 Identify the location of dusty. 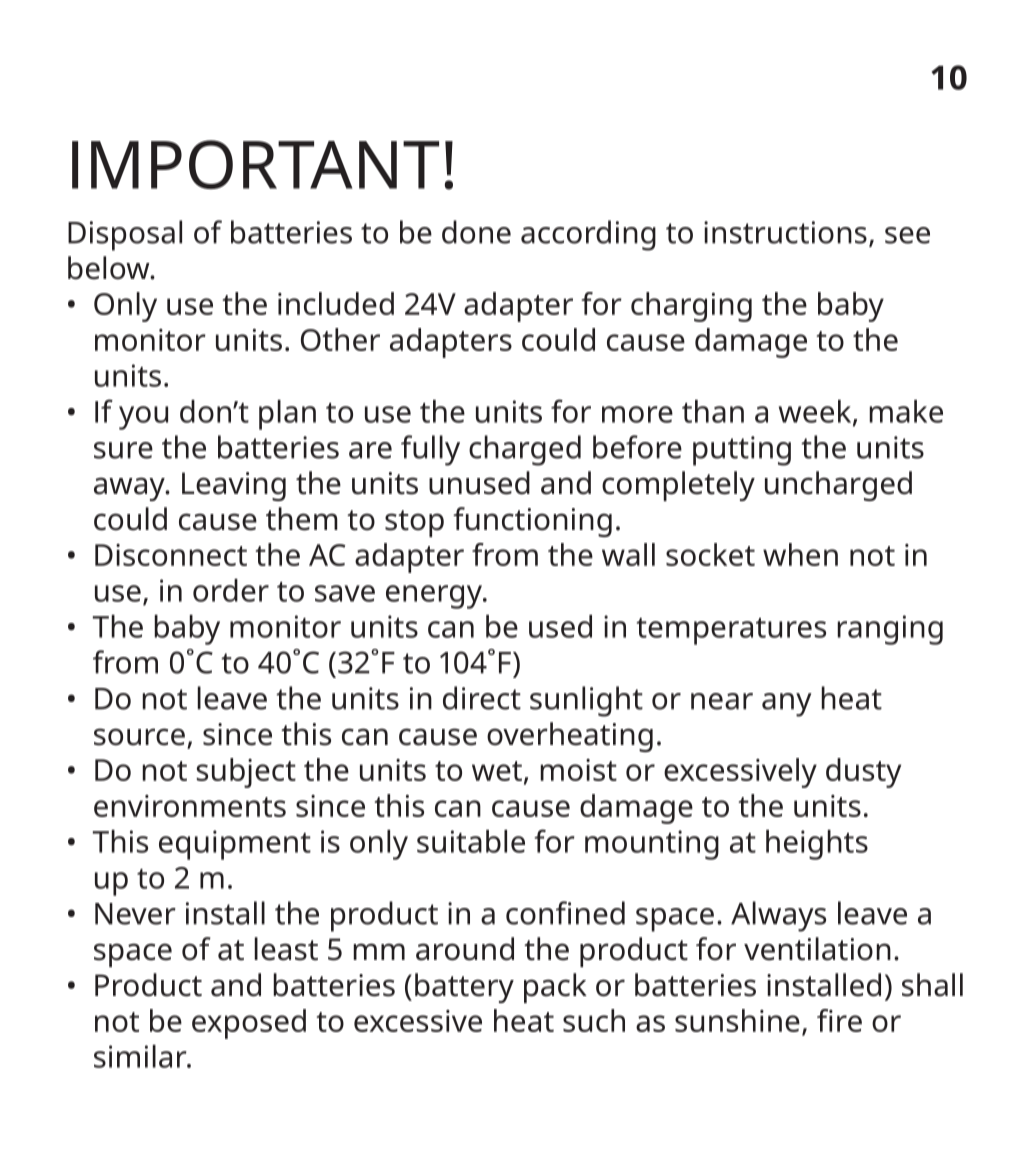
(863, 773).
